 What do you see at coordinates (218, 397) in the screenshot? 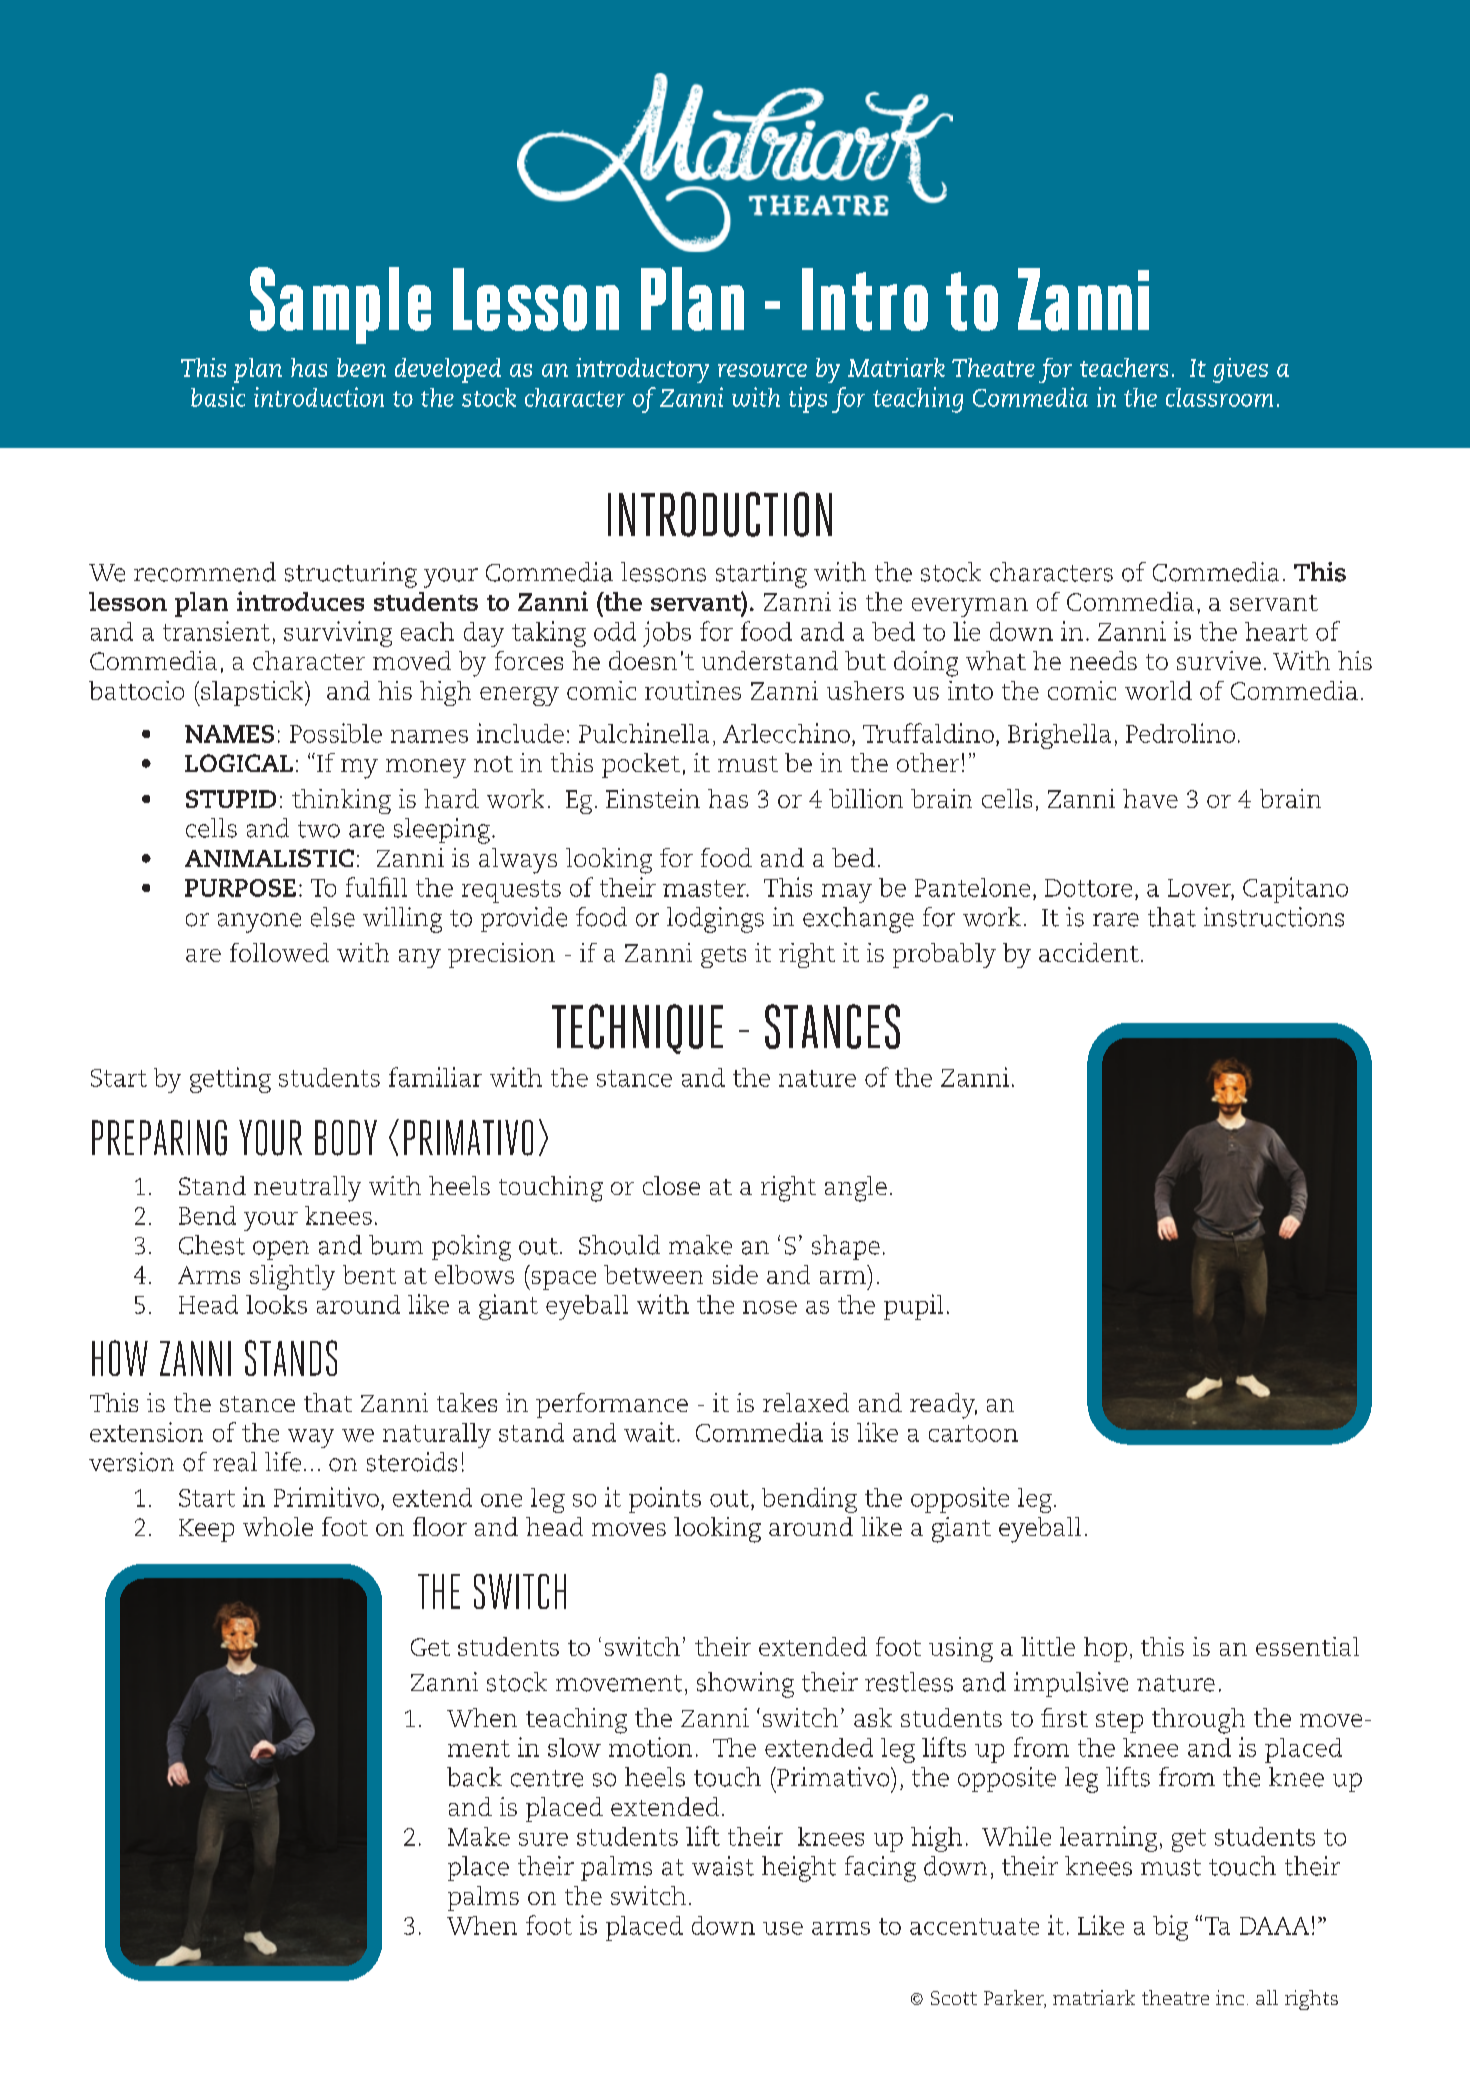
I see `basic` at bounding box center [218, 397].
